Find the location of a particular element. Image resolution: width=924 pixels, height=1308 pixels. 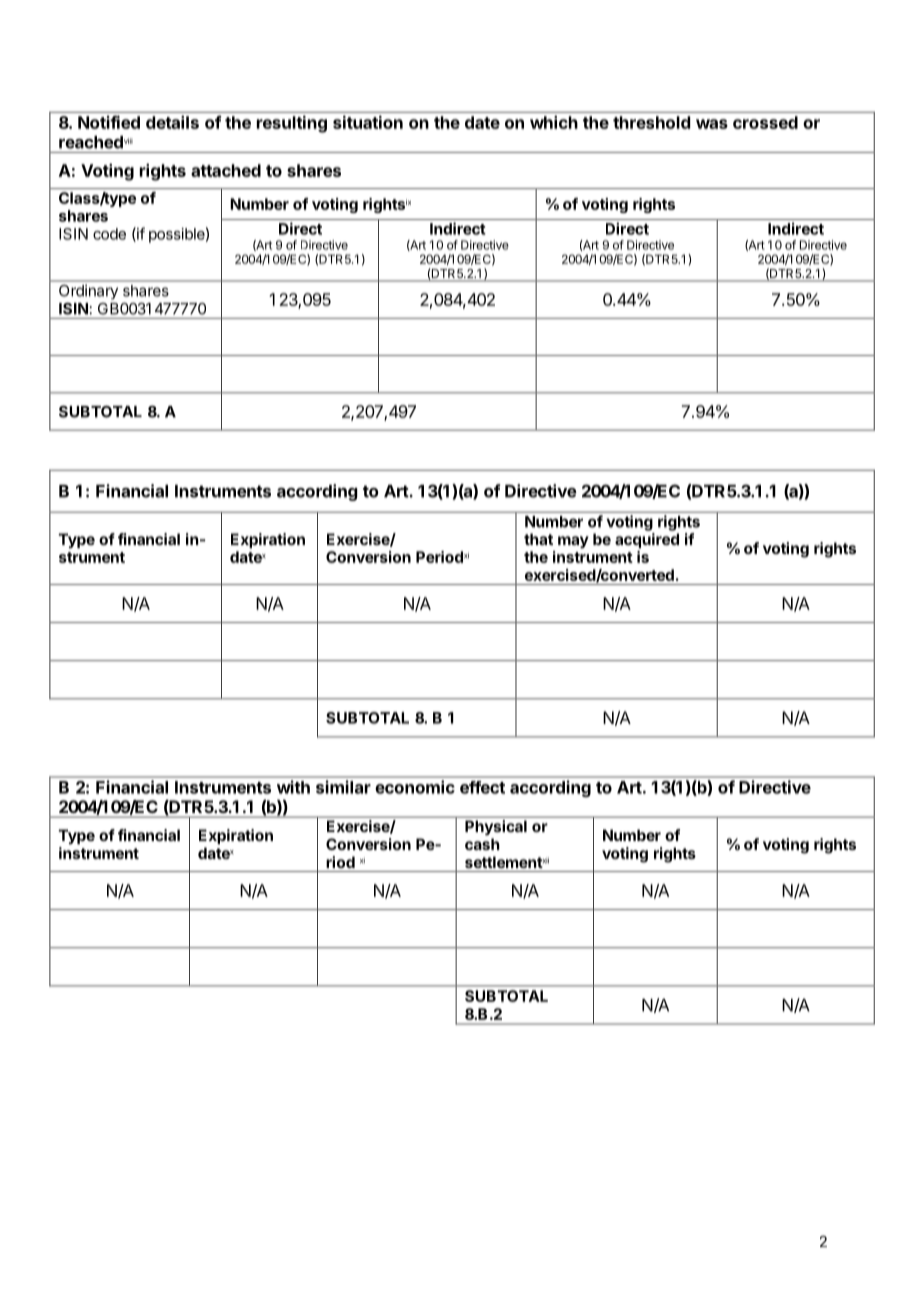

with is located at coordinates (293, 787).
